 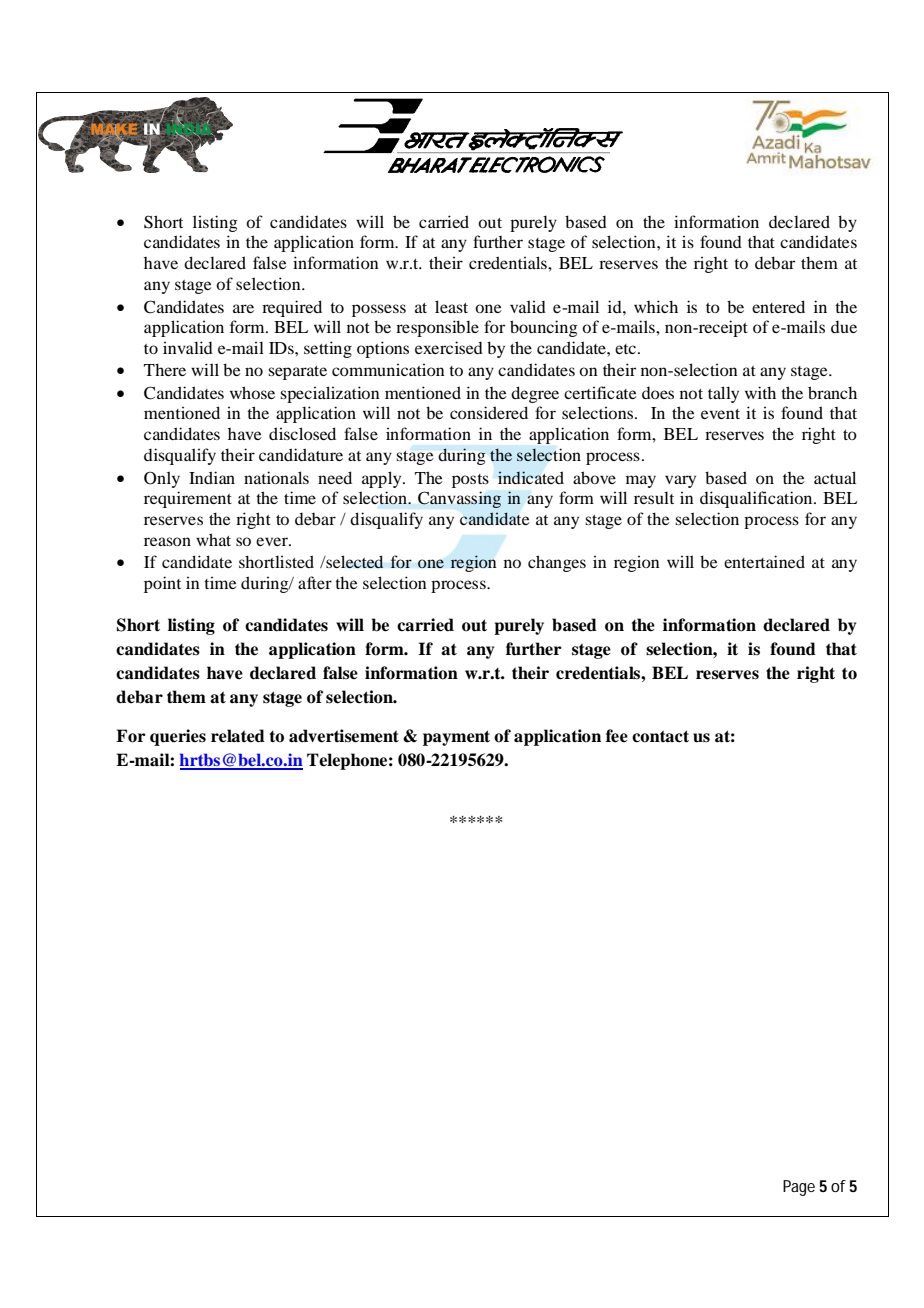 I want to click on entered, so click(x=778, y=306).
